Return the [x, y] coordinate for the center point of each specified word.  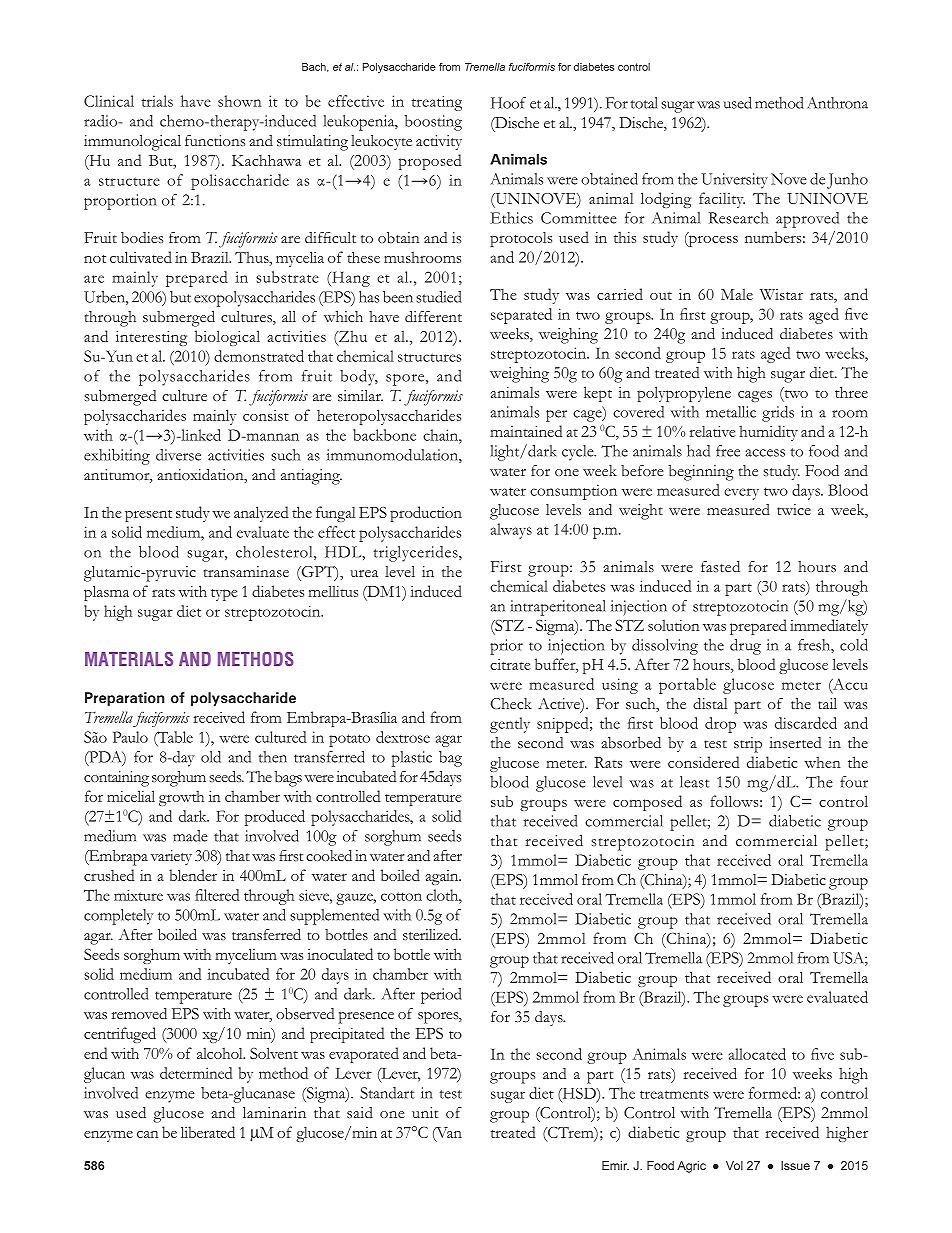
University [734, 181]
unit [425, 1112]
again [443, 877]
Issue [795, 1165]
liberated [208, 1132]
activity [439, 142]
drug [745, 647]
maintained [526, 431]
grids [778, 414]
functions [215, 141]
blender [193, 875]
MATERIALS [129, 659]
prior [506, 647]
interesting [151, 338]
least [694, 782]
